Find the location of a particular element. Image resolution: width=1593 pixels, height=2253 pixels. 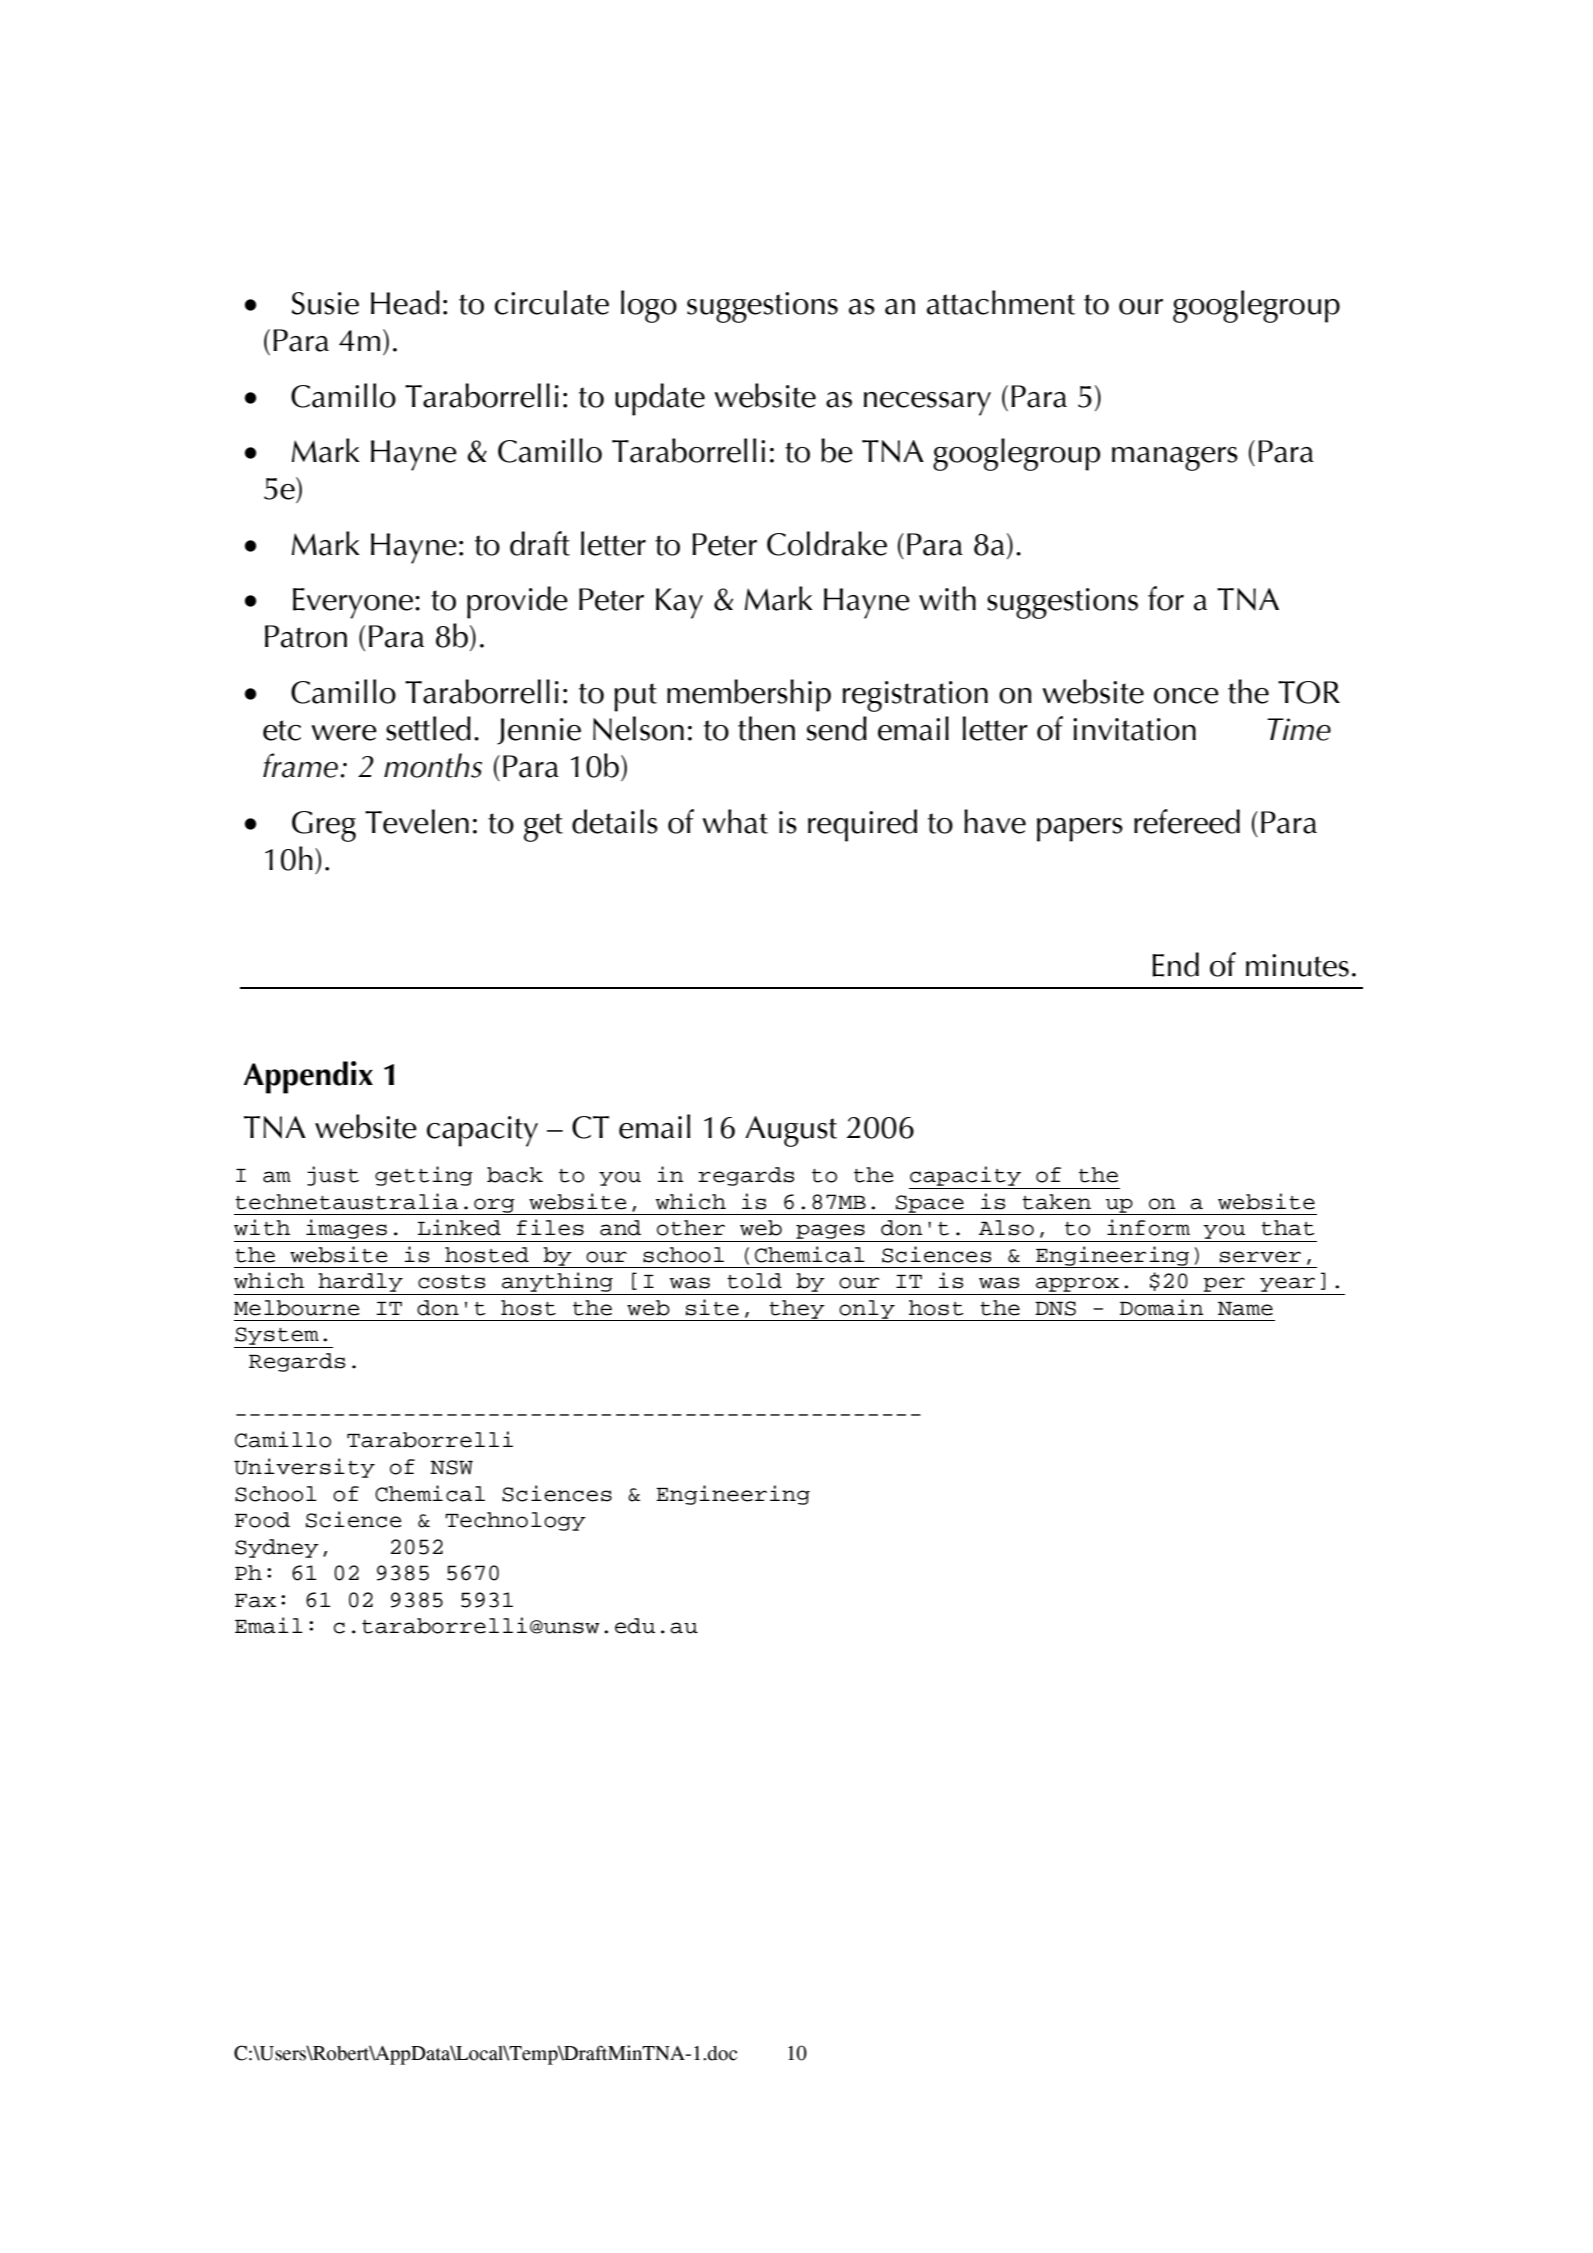

pages is located at coordinates (830, 1231).
